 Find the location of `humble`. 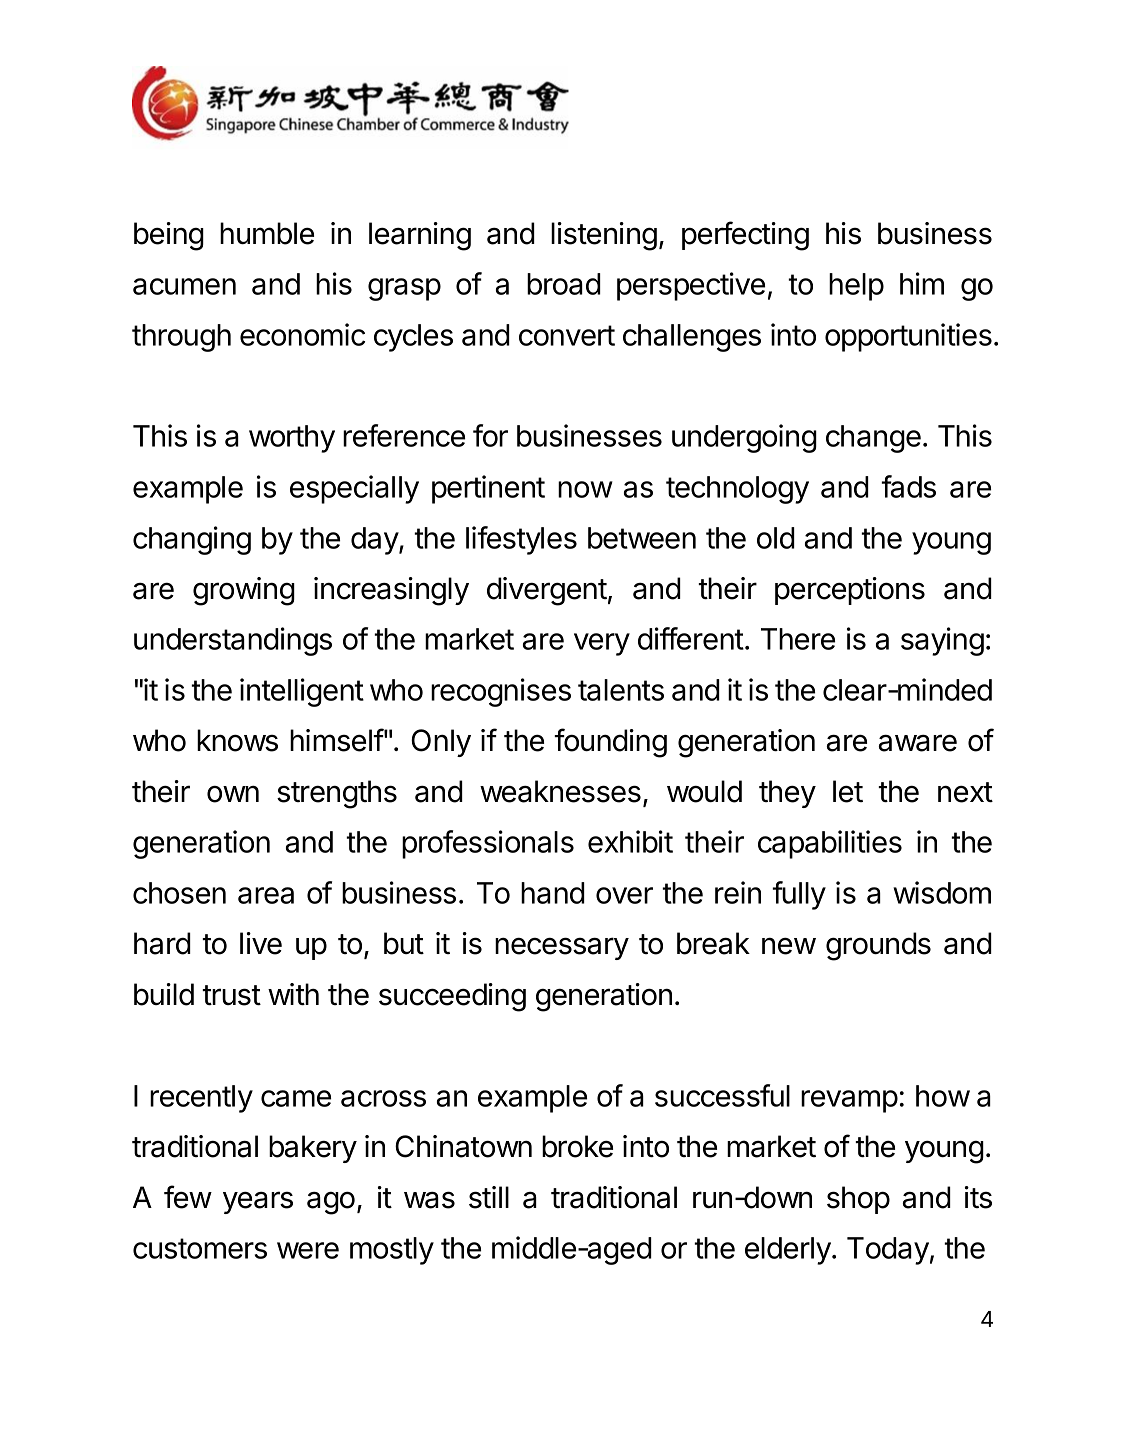

humble is located at coordinates (267, 233).
